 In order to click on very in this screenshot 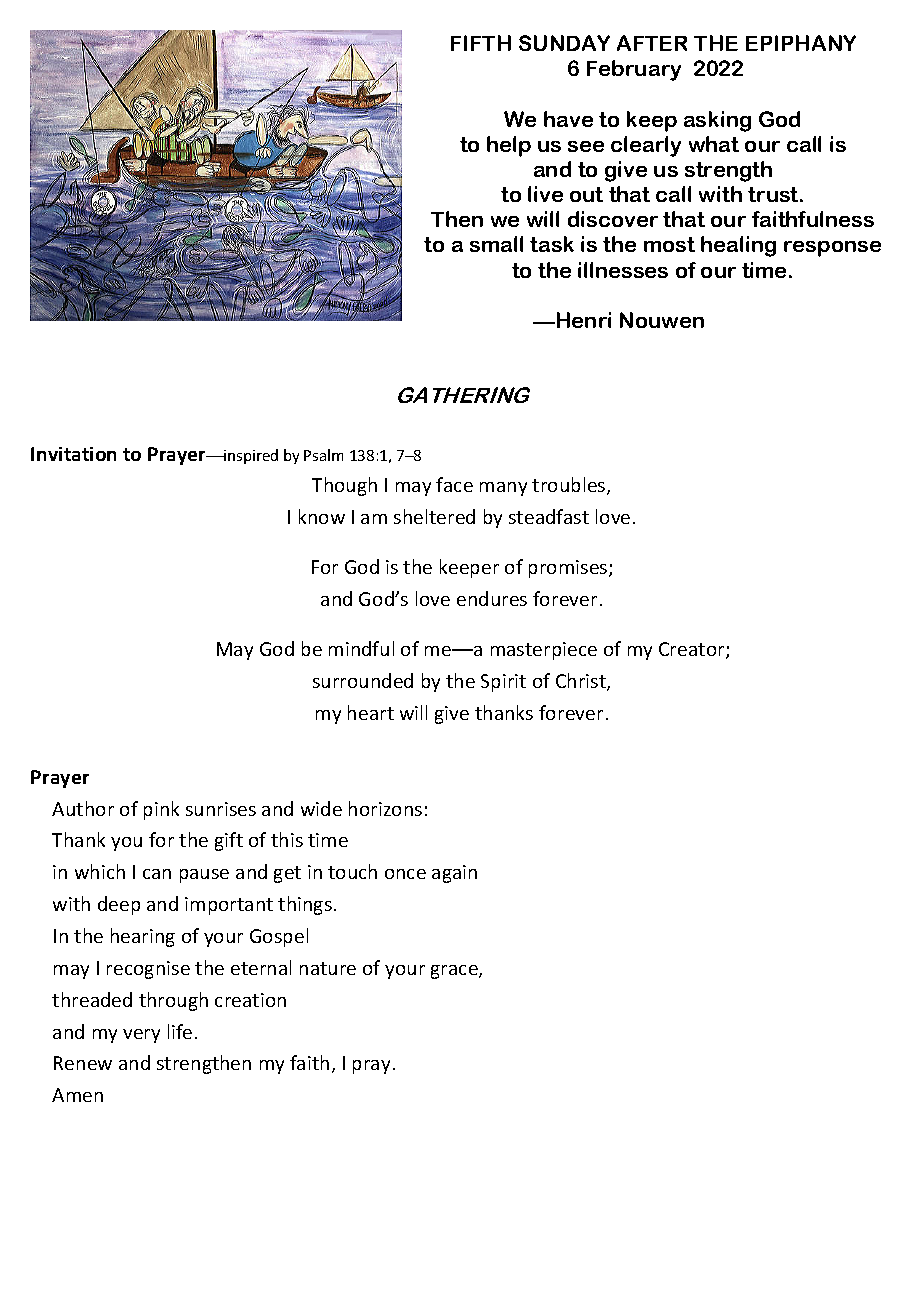, I will do `click(141, 1036)`.
